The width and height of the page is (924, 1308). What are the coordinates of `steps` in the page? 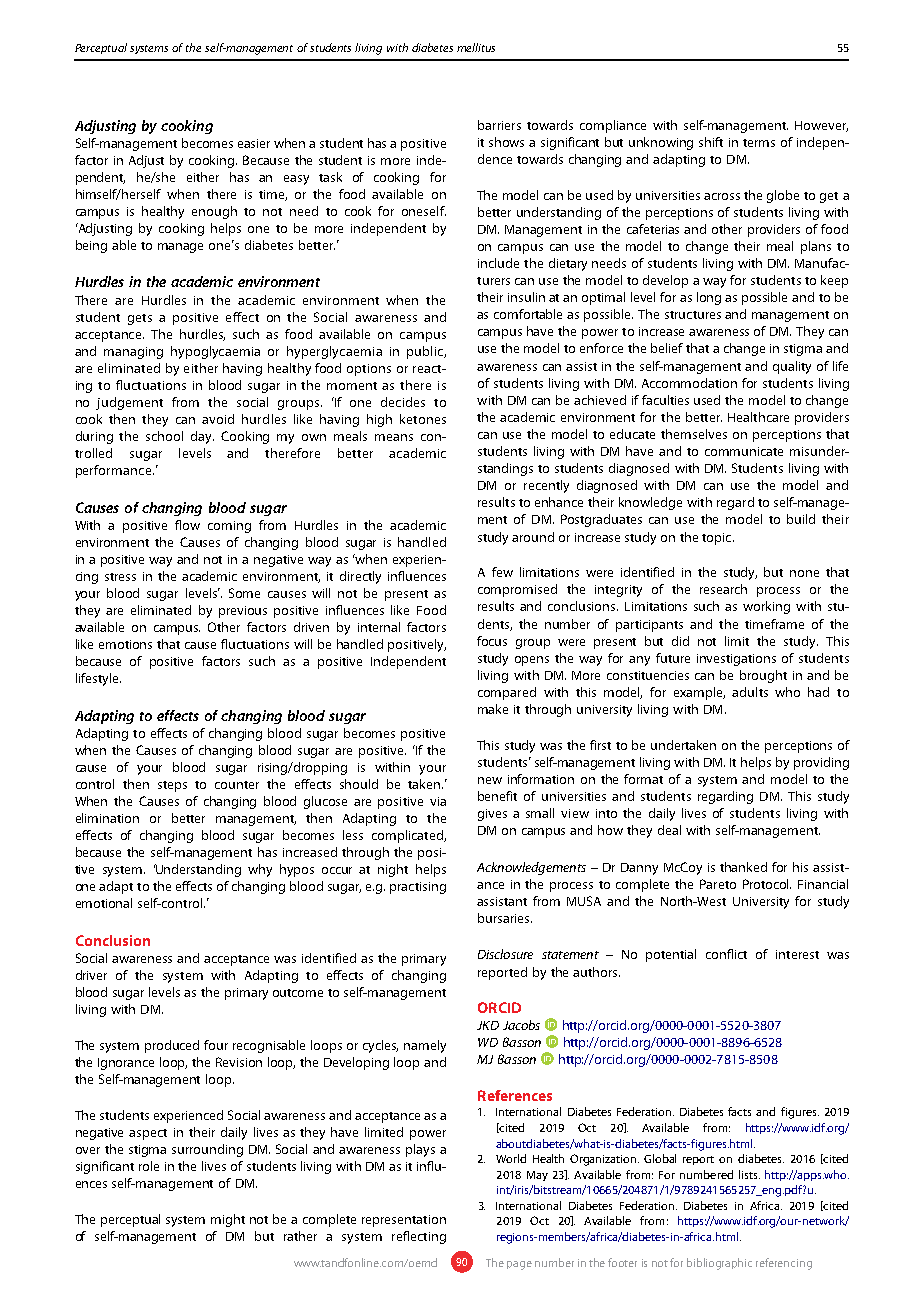 It's located at (172, 786).
